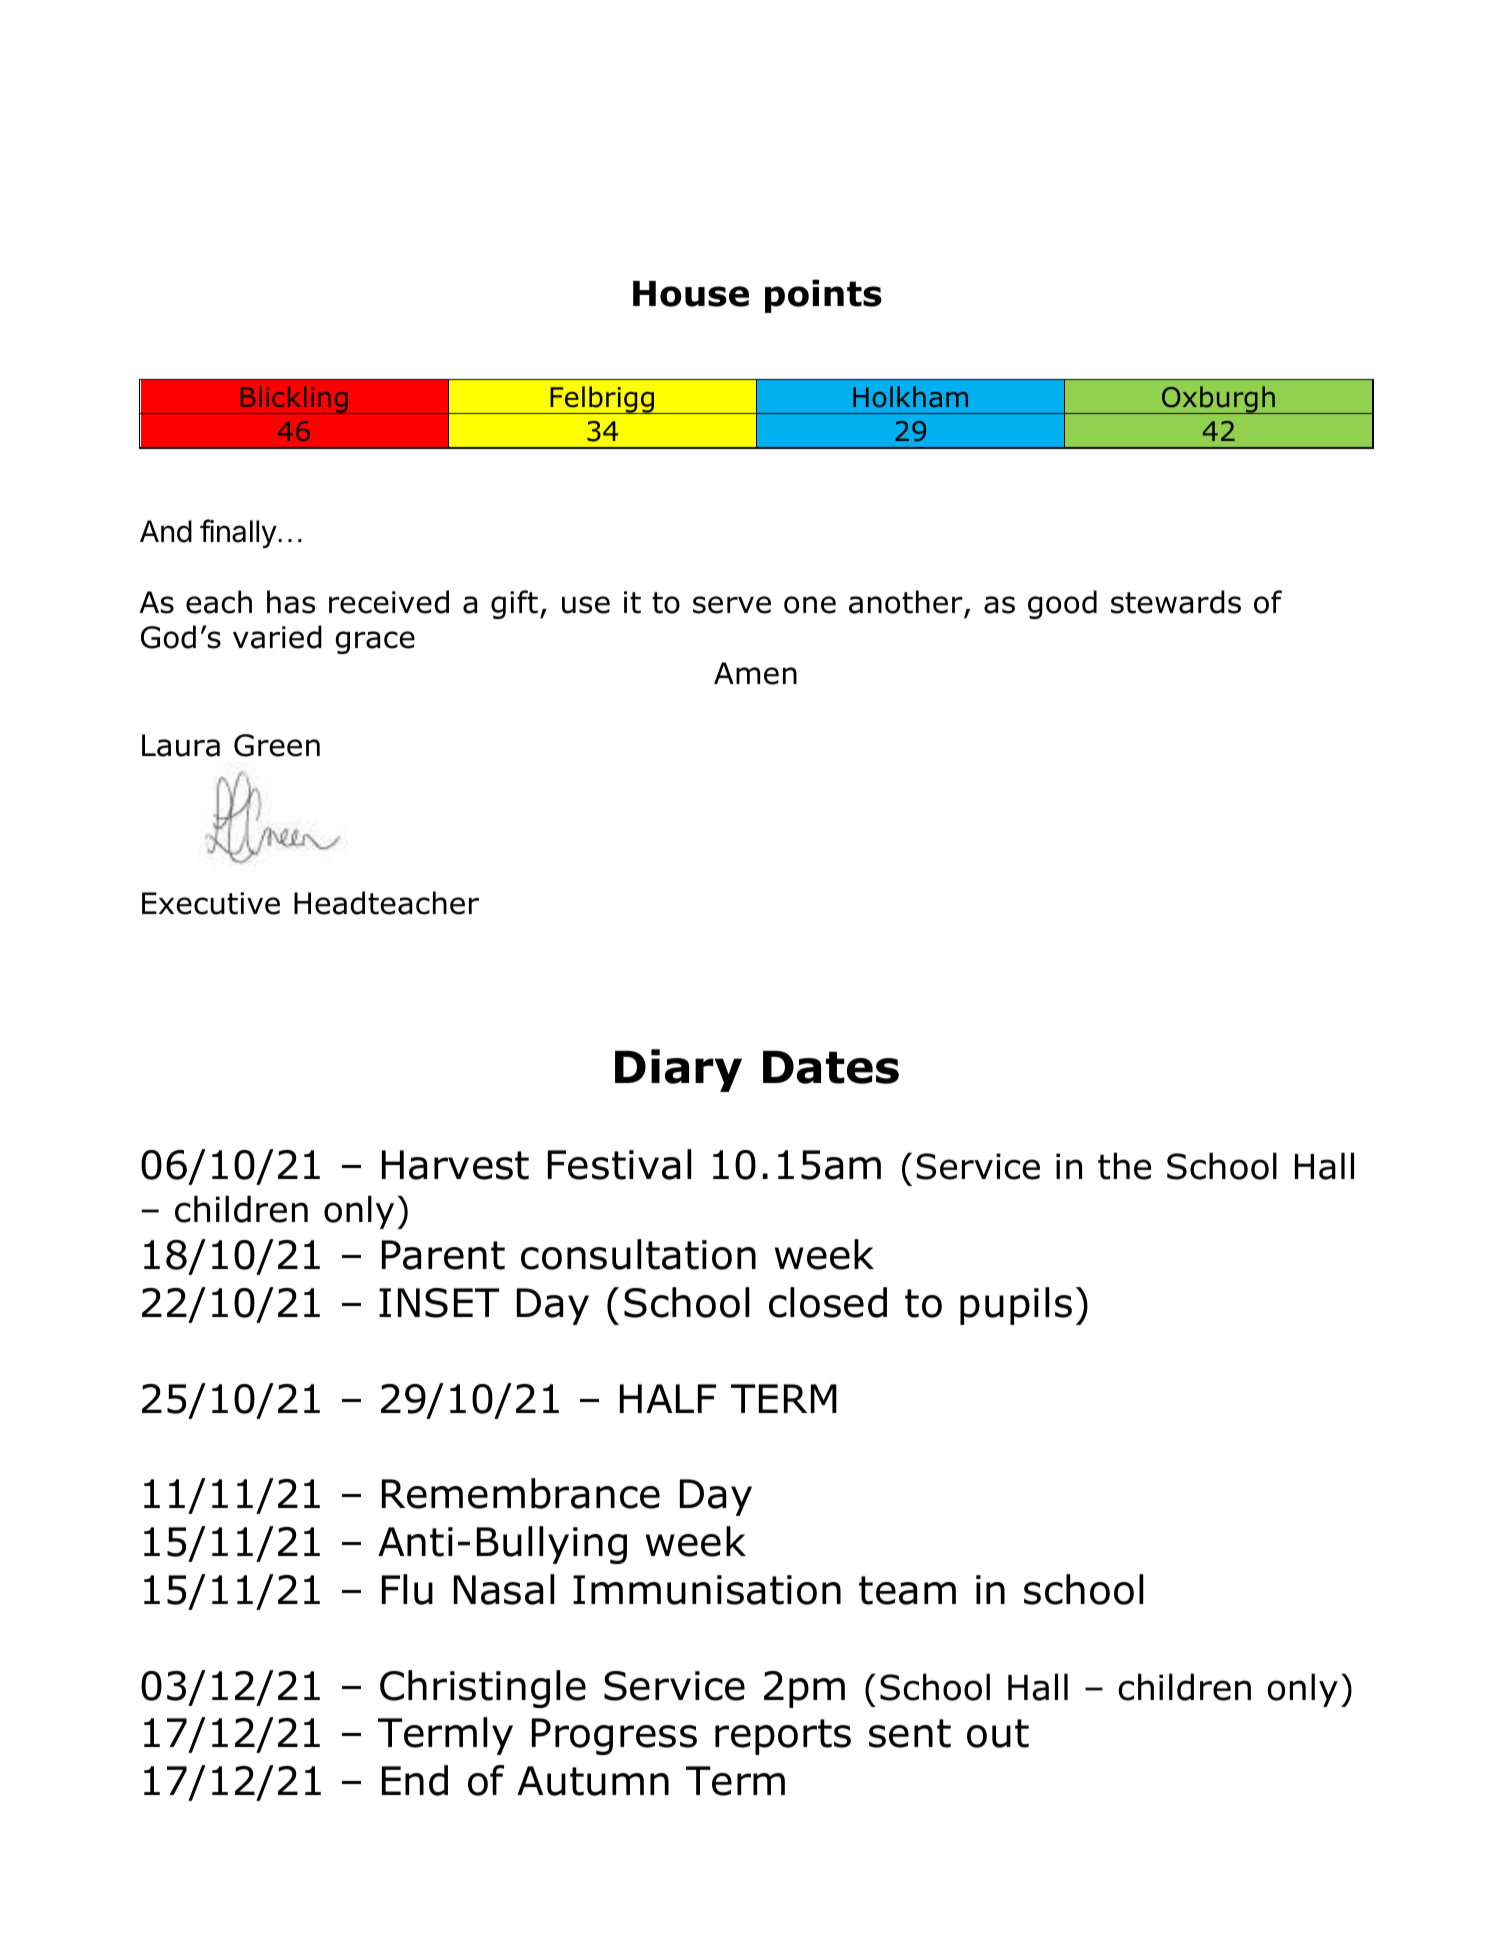 The image size is (1505, 1948). I want to click on Executive, so click(211, 903).
